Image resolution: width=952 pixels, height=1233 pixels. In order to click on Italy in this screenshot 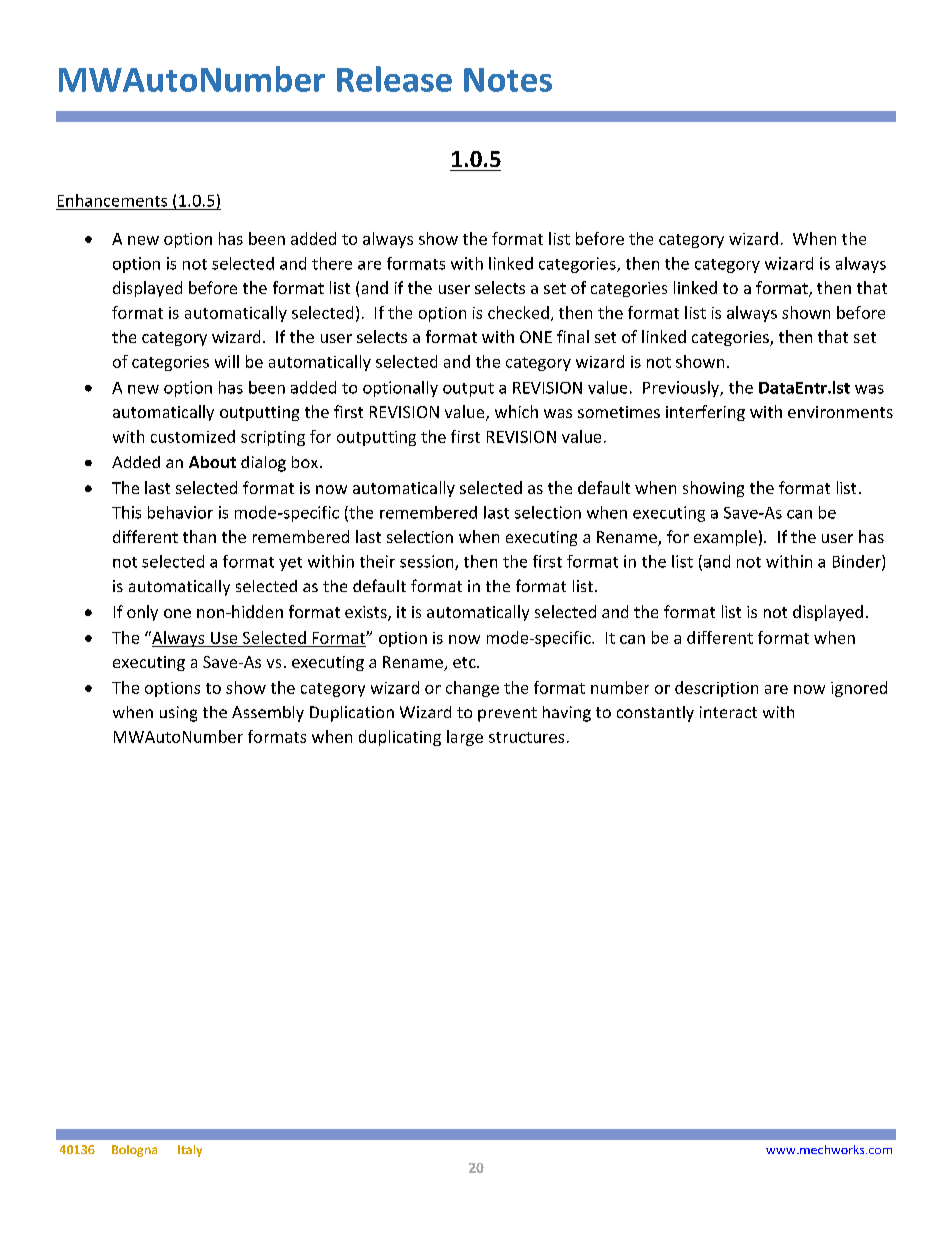, I will do `click(190, 1151)`.
